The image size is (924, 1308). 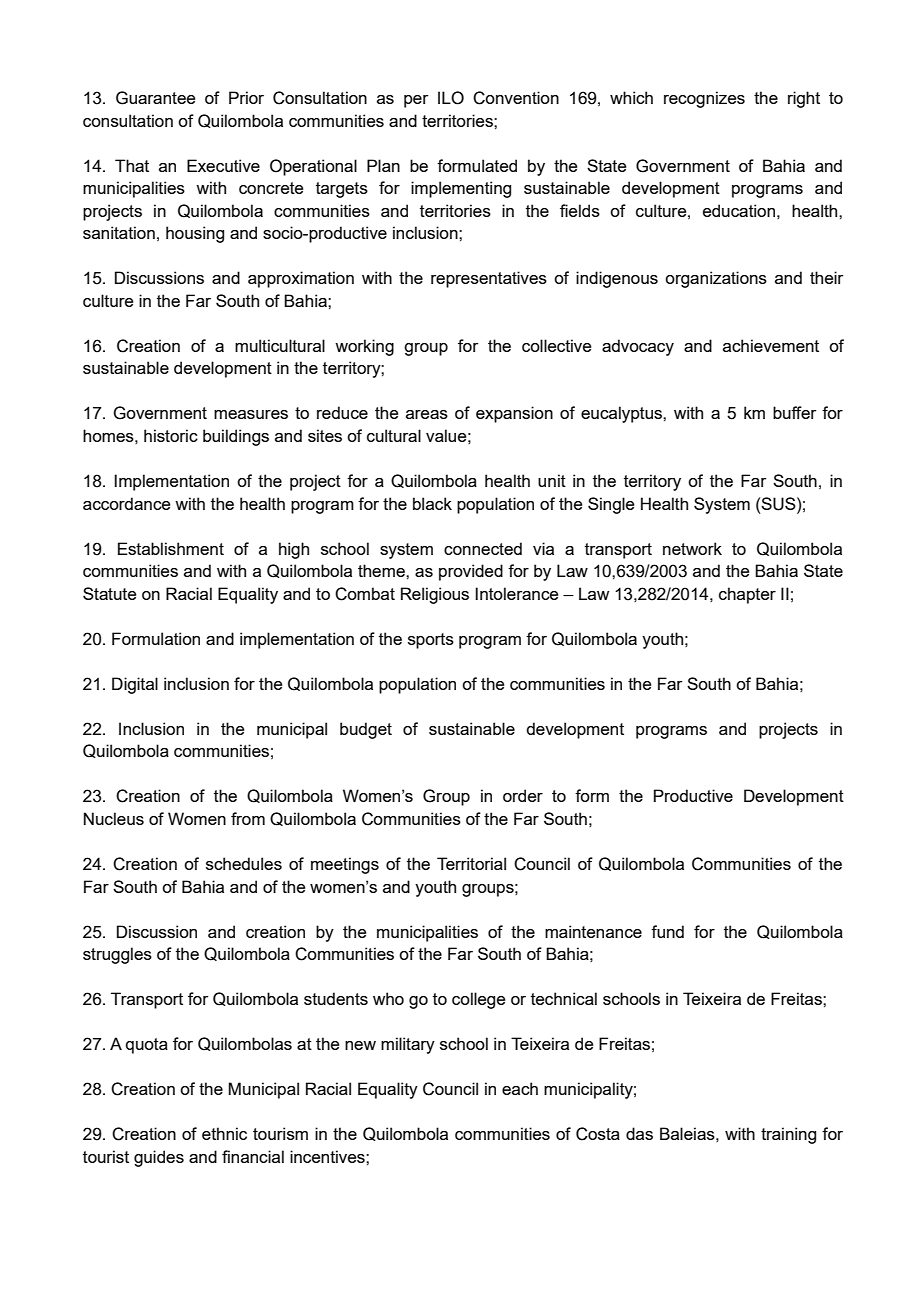 What do you see at coordinates (109, 593) in the document?
I see `Statute` at bounding box center [109, 593].
